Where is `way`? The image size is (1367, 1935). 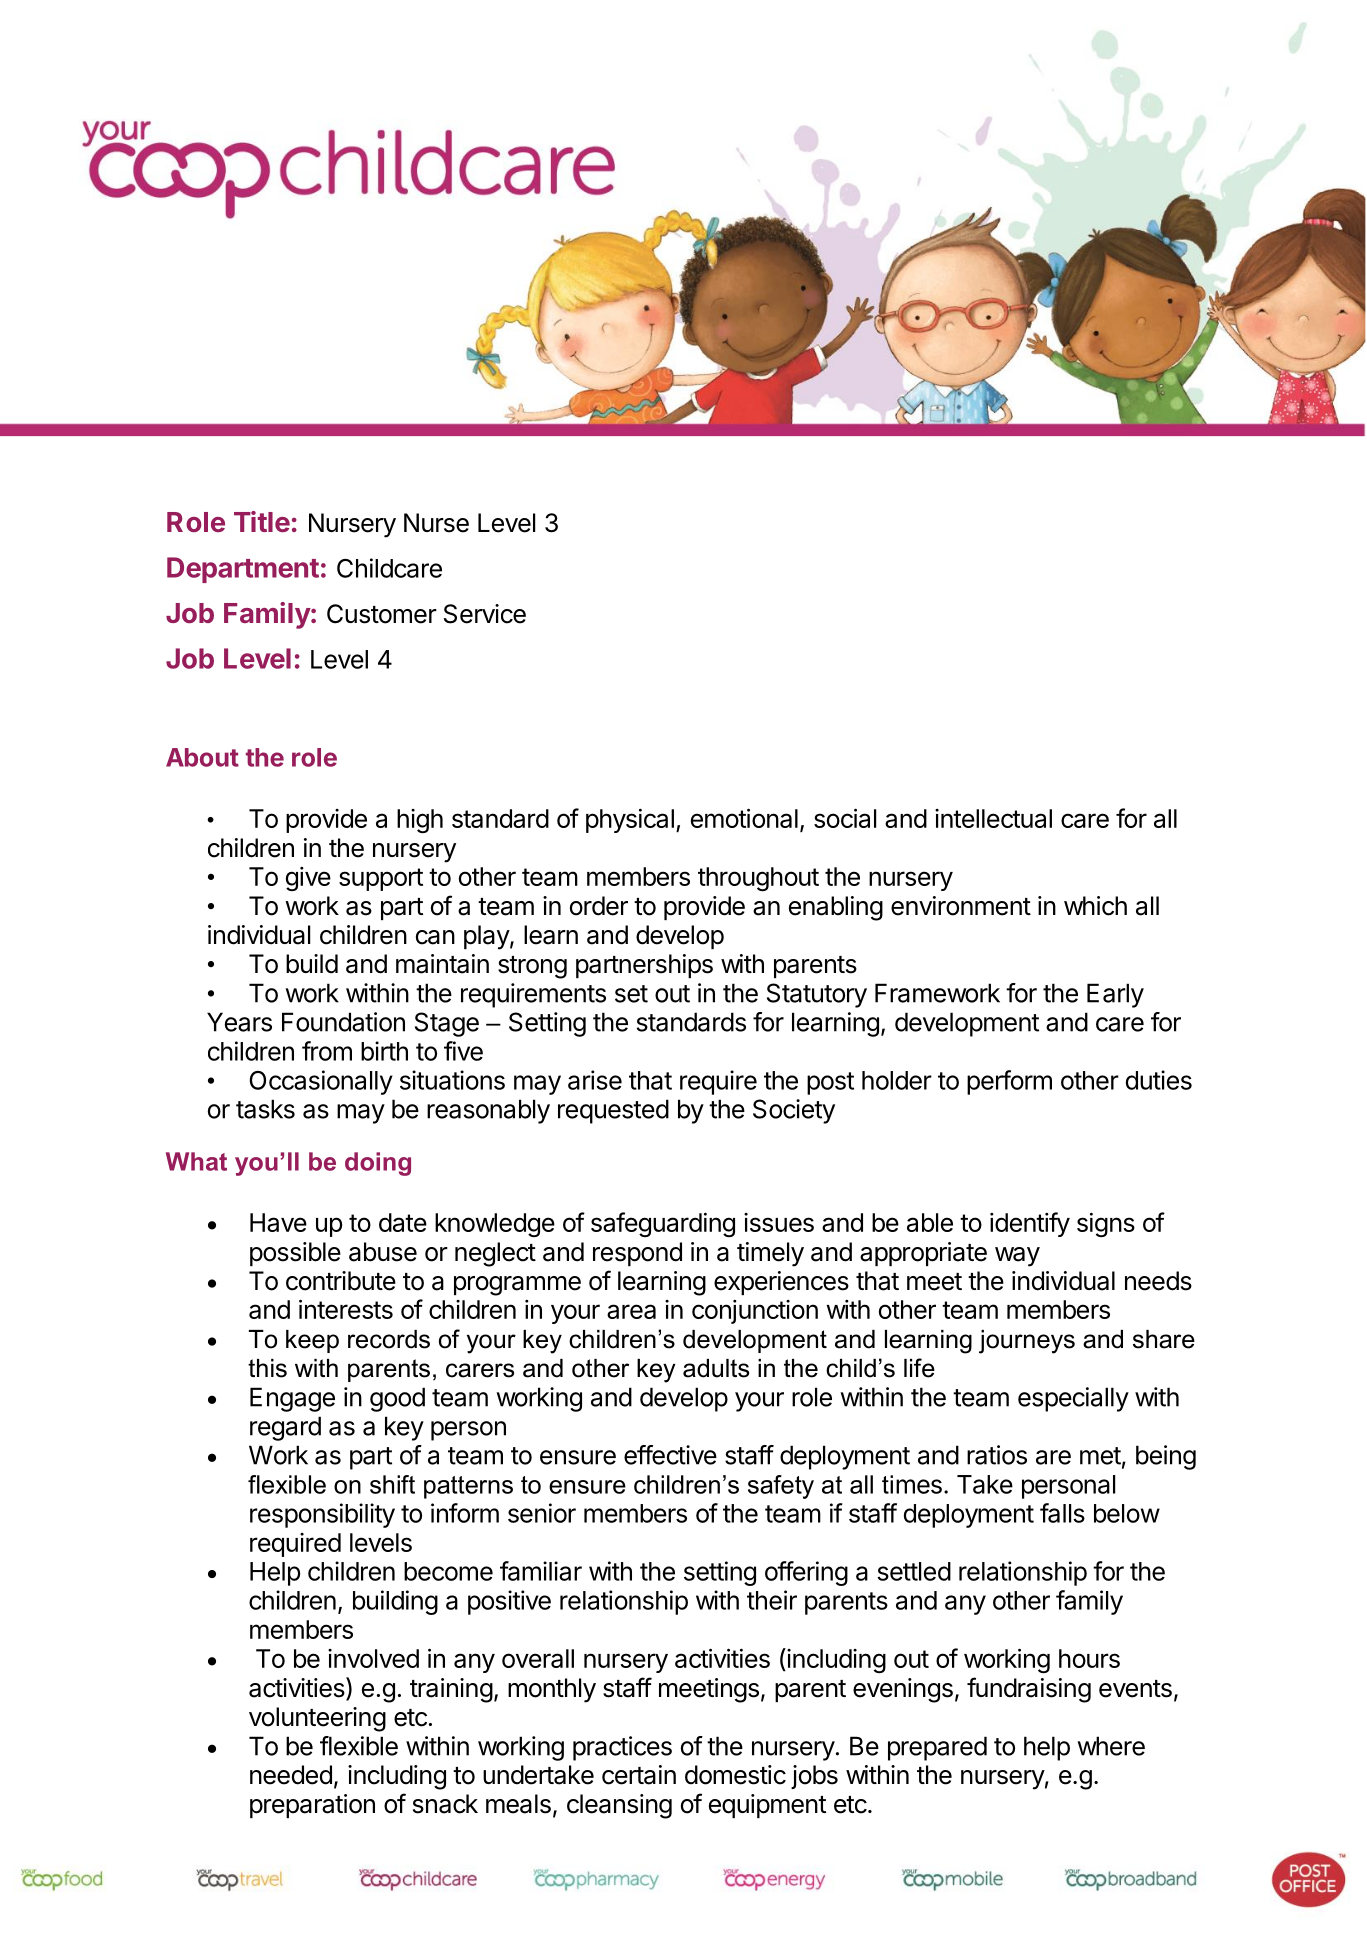 way is located at coordinates (1017, 1257).
